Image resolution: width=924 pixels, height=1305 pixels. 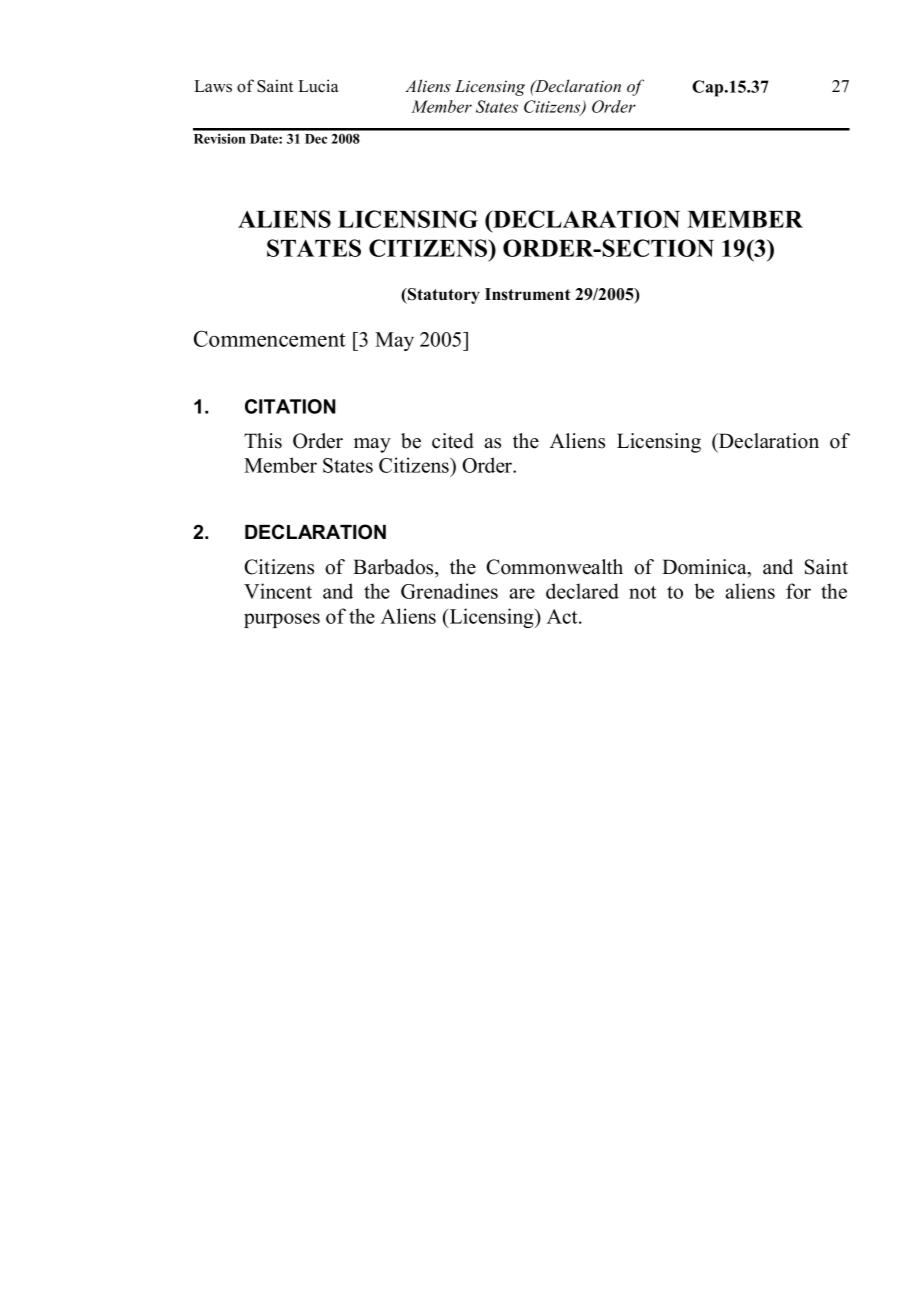 I want to click on Statutory, so click(x=443, y=296).
